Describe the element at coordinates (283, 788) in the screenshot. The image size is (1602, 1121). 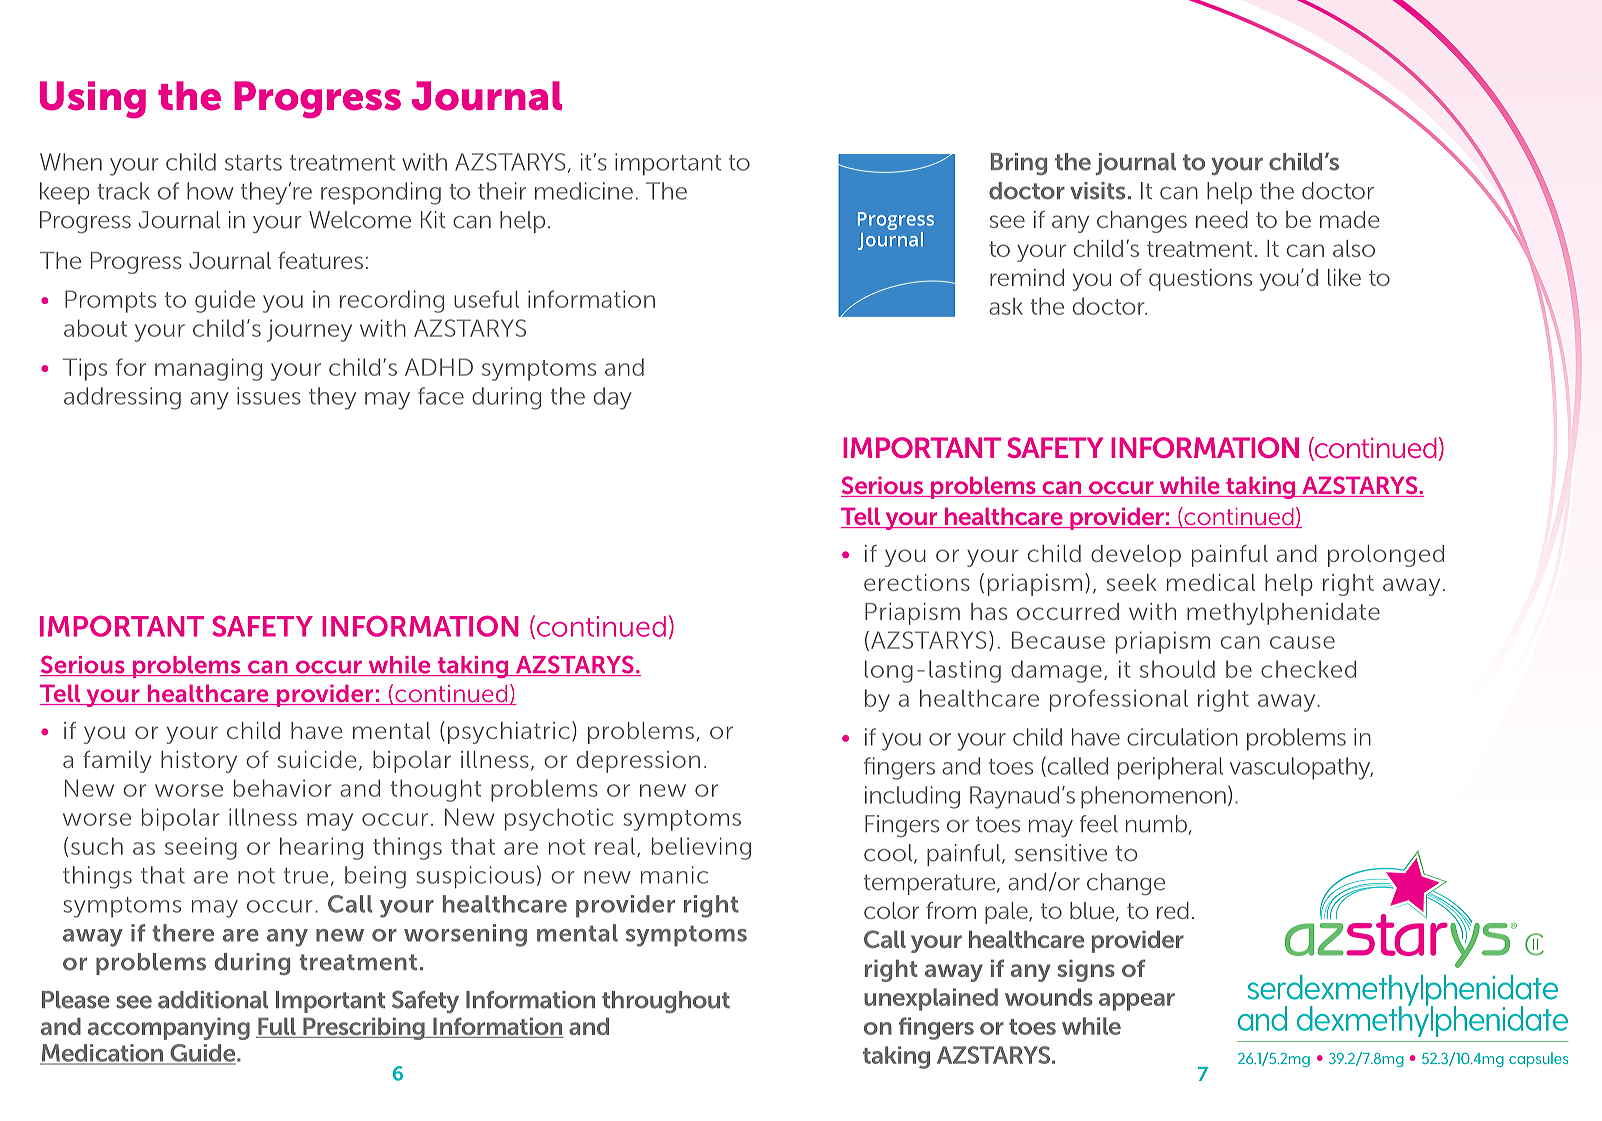
I see `behavior` at that location.
